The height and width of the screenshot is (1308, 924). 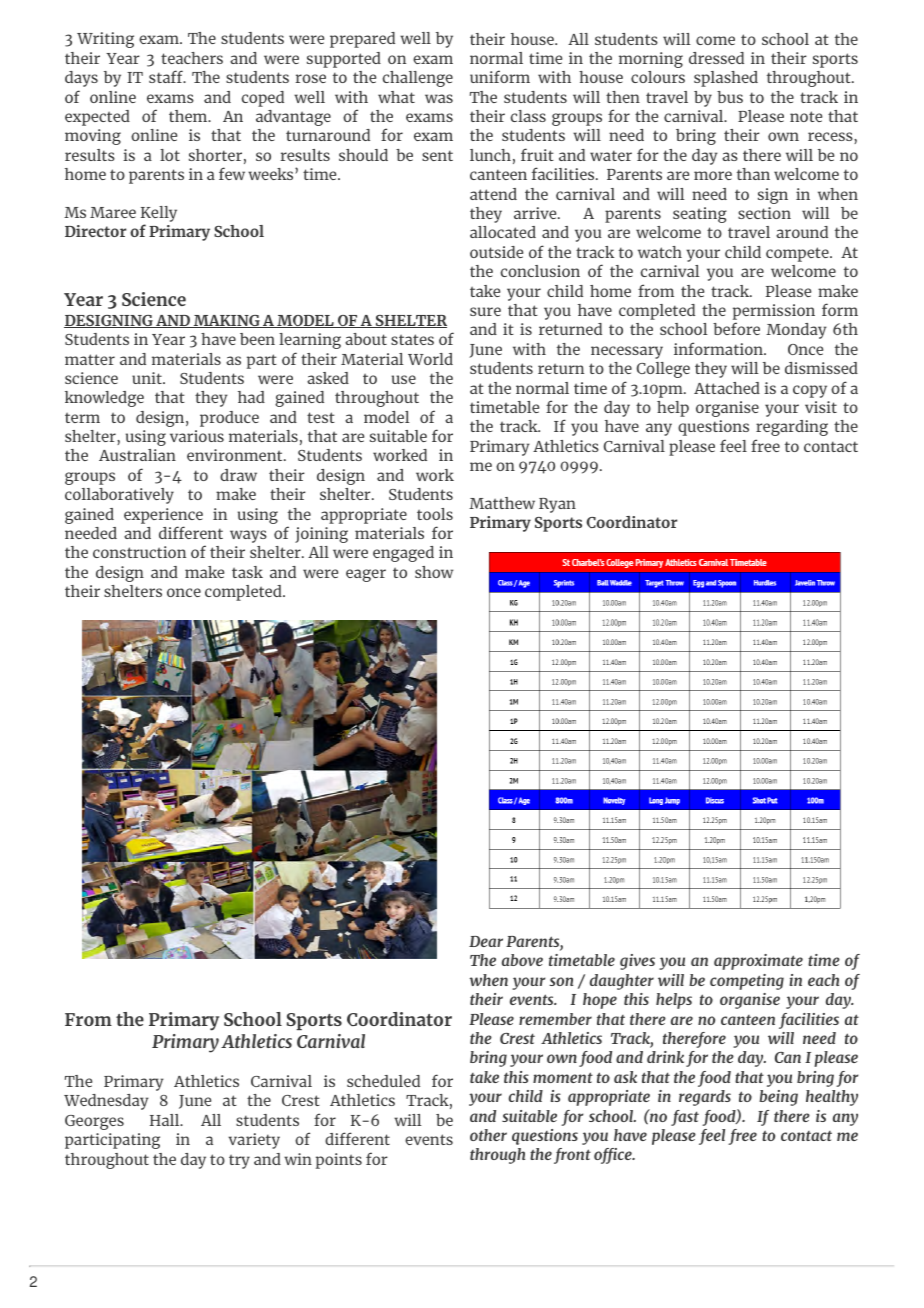 What do you see at coordinates (430, 359) in the screenshot?
I see `World` at bounding box center [430, 359].
